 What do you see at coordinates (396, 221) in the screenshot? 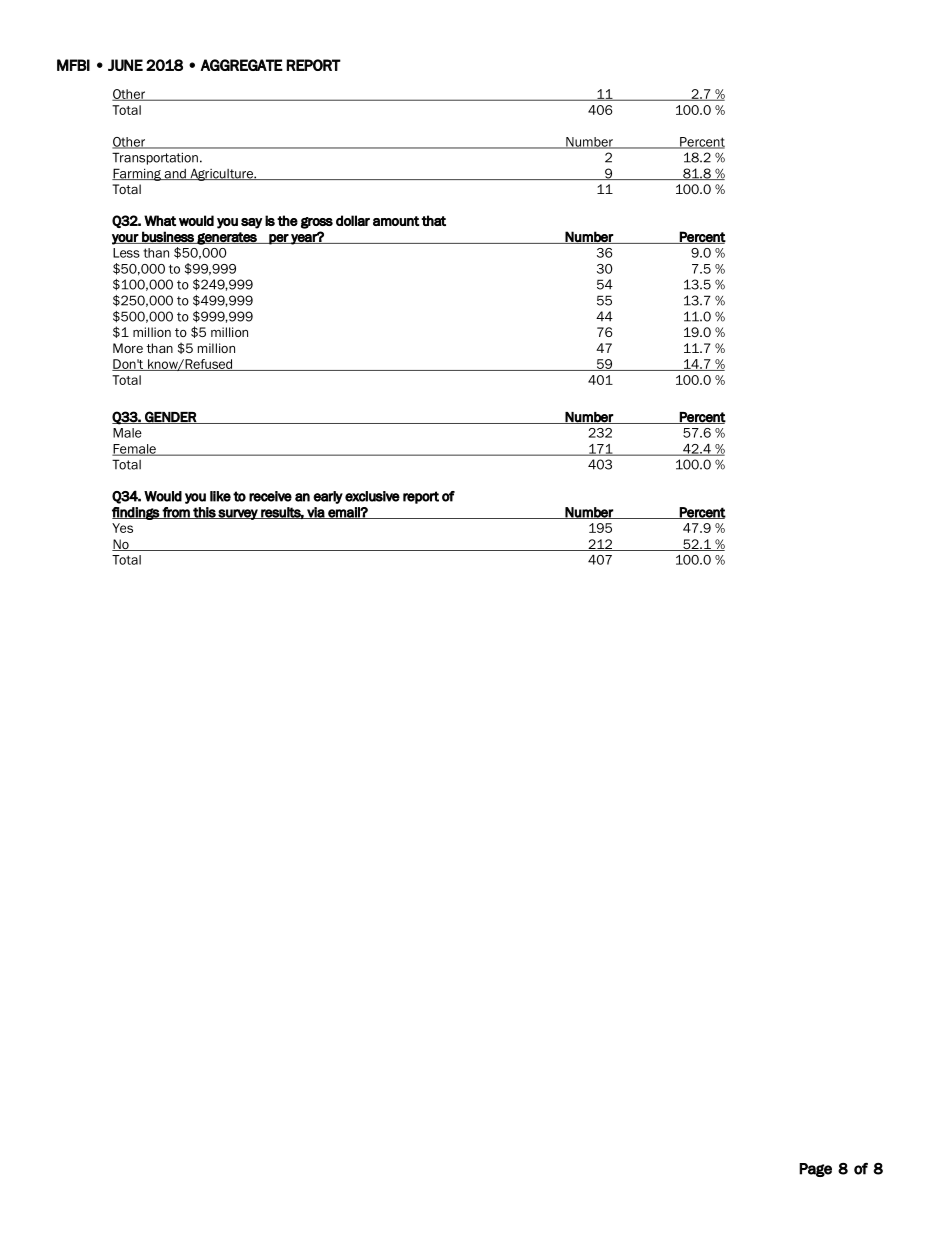
I see `amount` at bounding box center [396, 221].
